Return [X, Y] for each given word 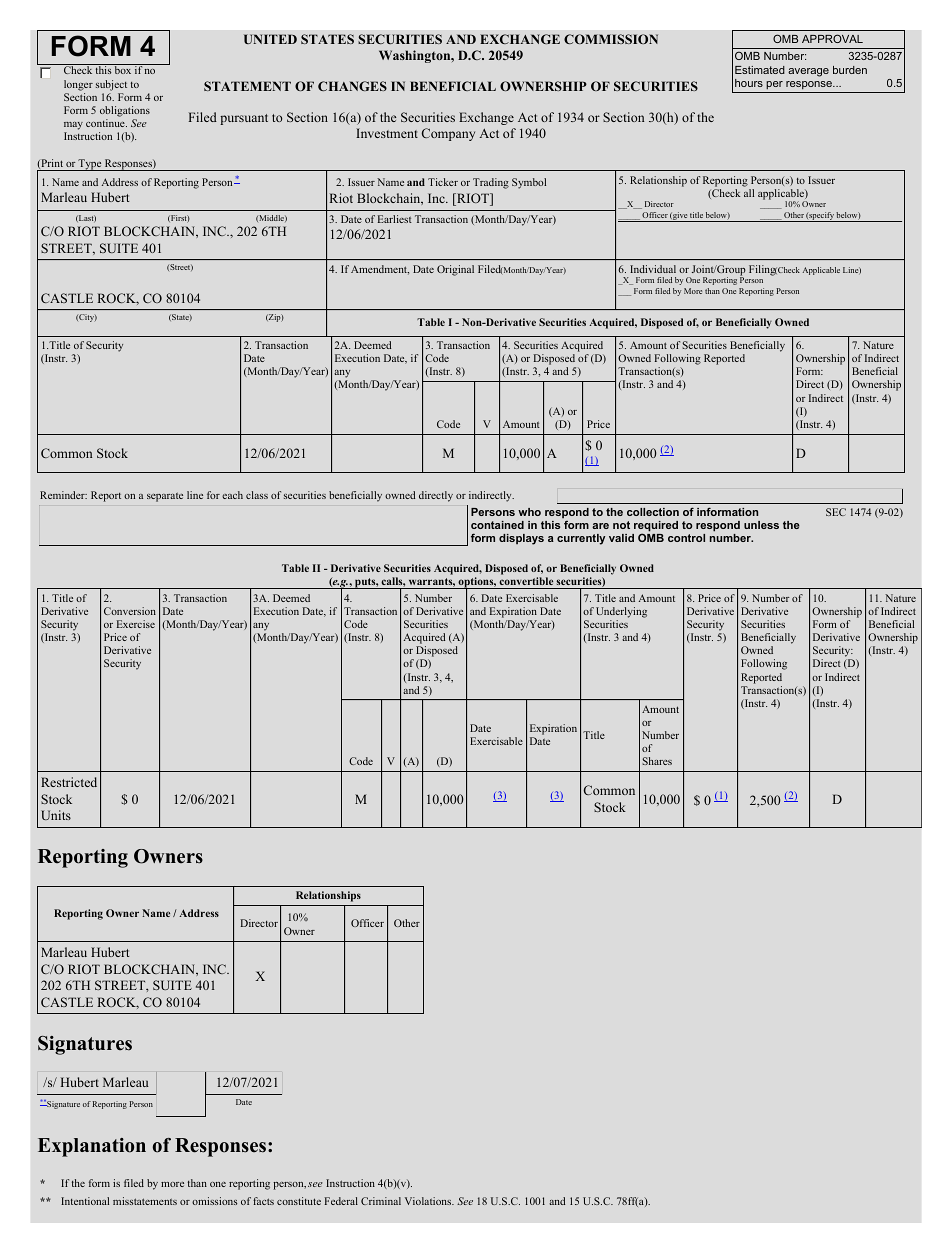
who [529, 512]
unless [761, 525]
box [123, 69]
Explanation [92, 1147]
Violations [429, 1201]
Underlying [621, 612]
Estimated [760, 70]
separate [165, 497]
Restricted [69, 782]
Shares [657, 761]
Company [448, 134]
